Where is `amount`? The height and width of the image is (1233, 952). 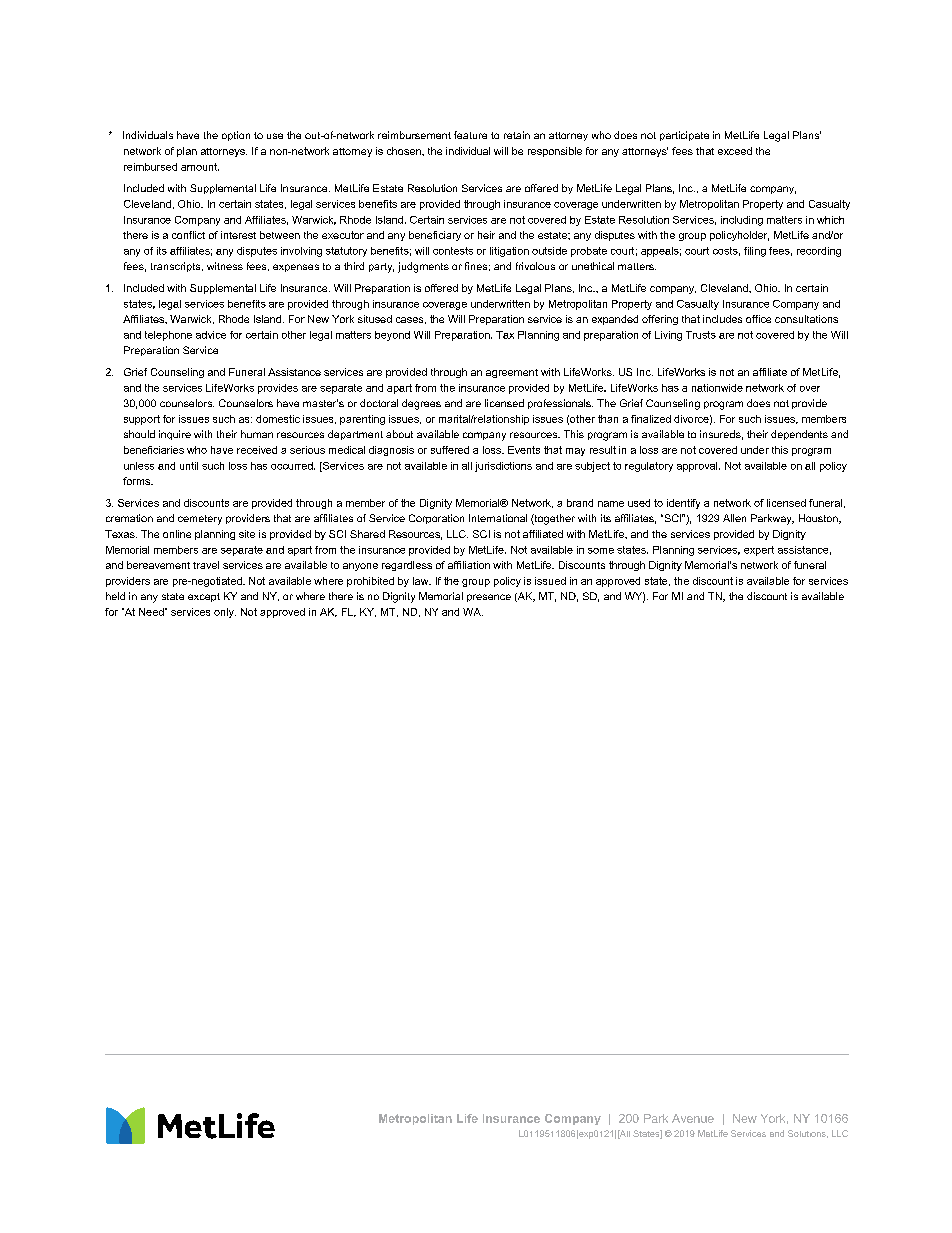
amount is located at coordinates (200, 167).
